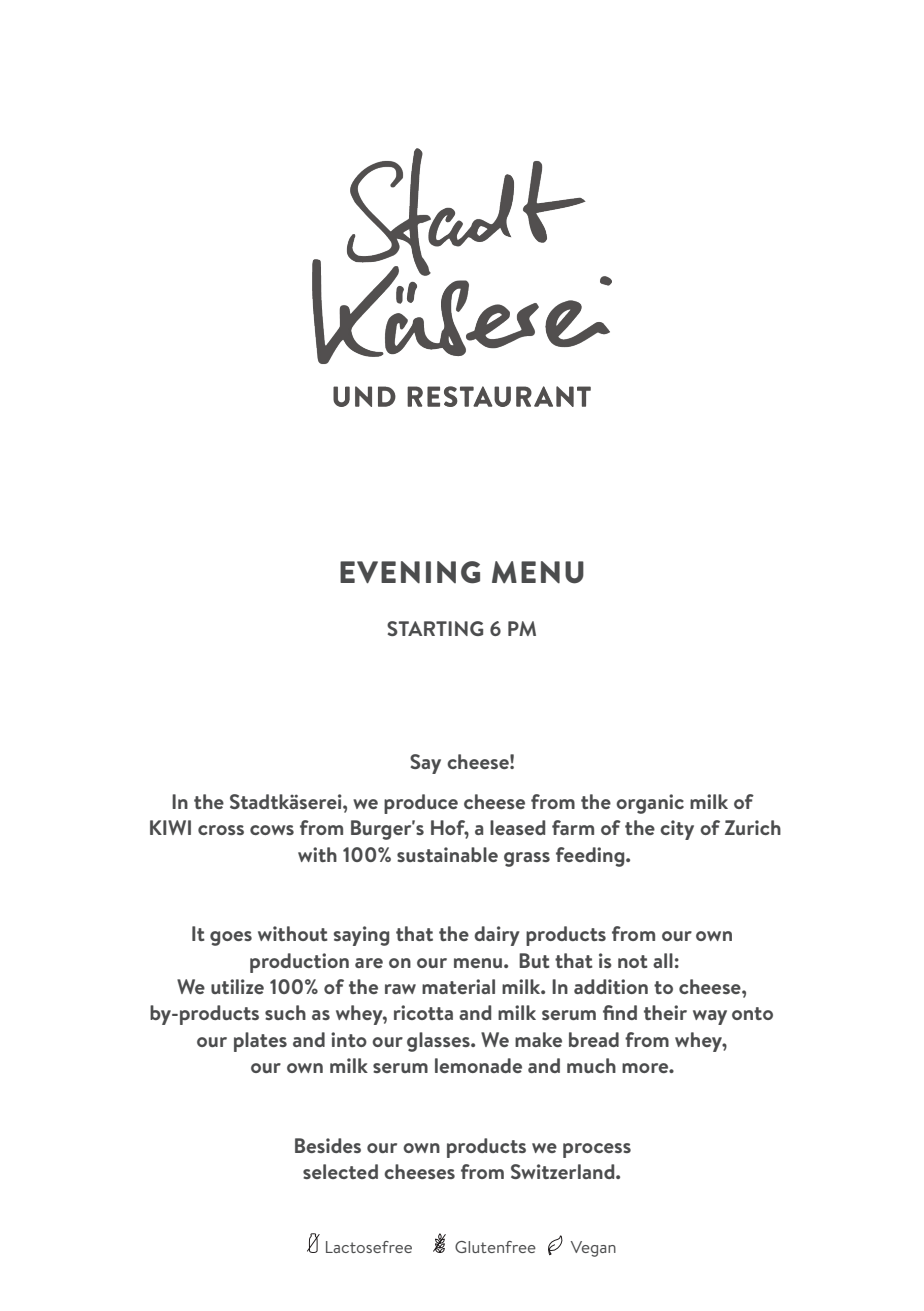  Describe the element at coordinates (478, 1065) in the page. I see `lemonade` at that location.
